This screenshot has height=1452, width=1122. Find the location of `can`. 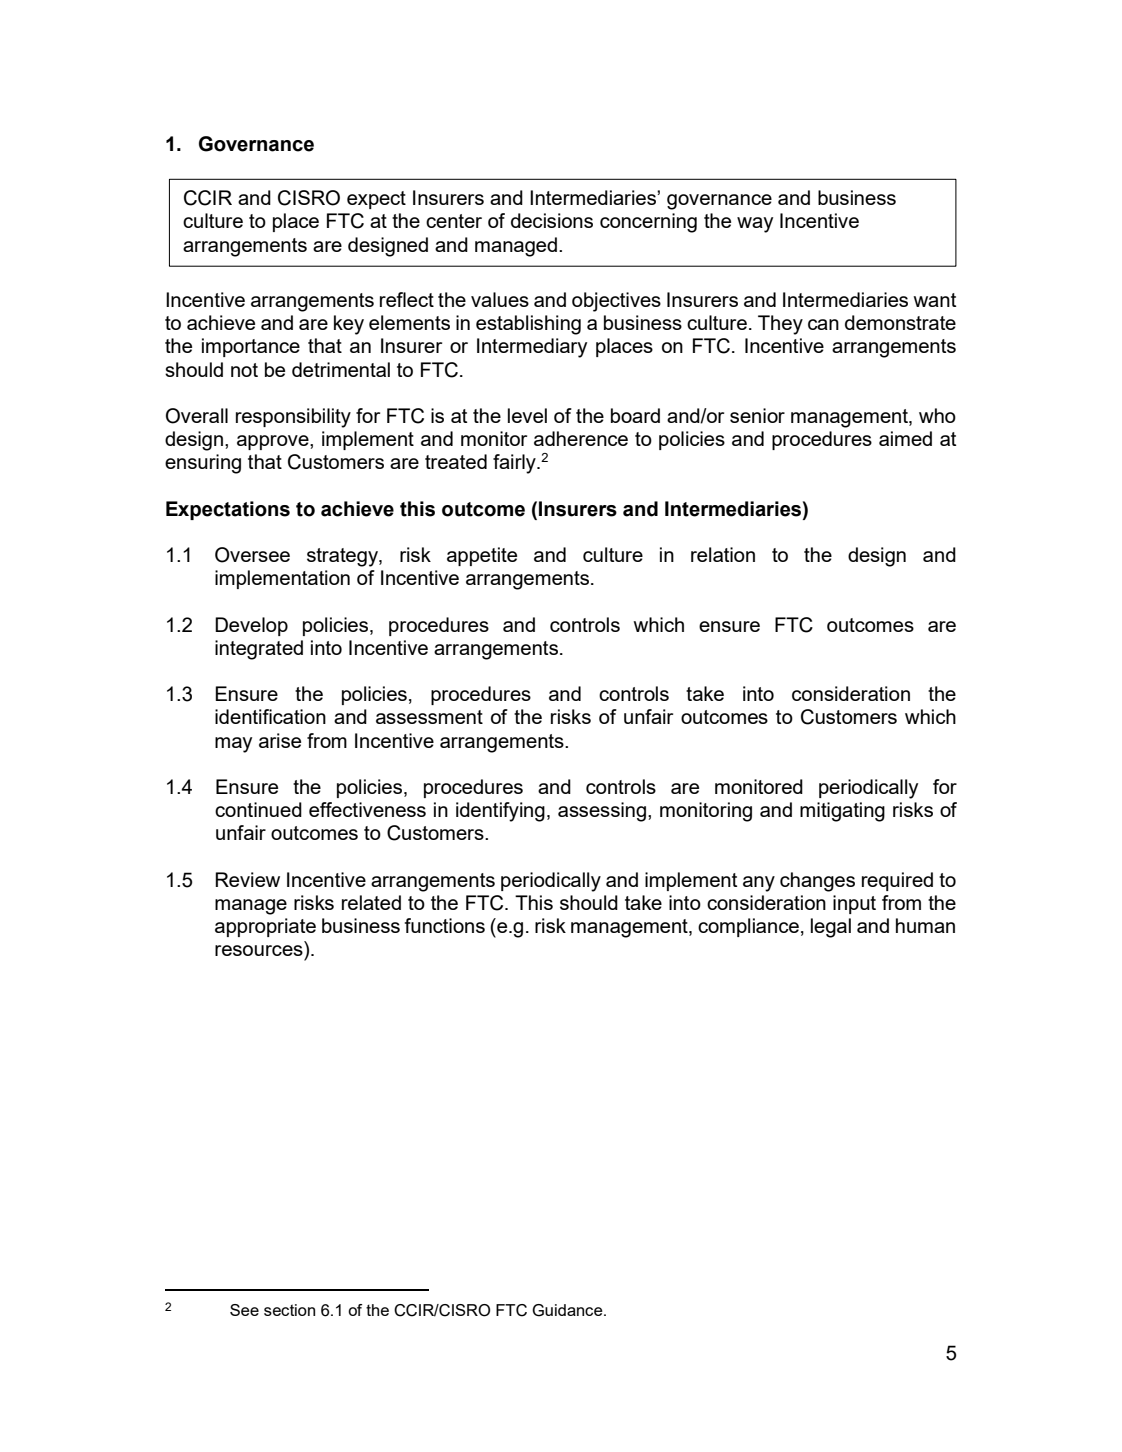

can is located at coordinates (823, 324).
